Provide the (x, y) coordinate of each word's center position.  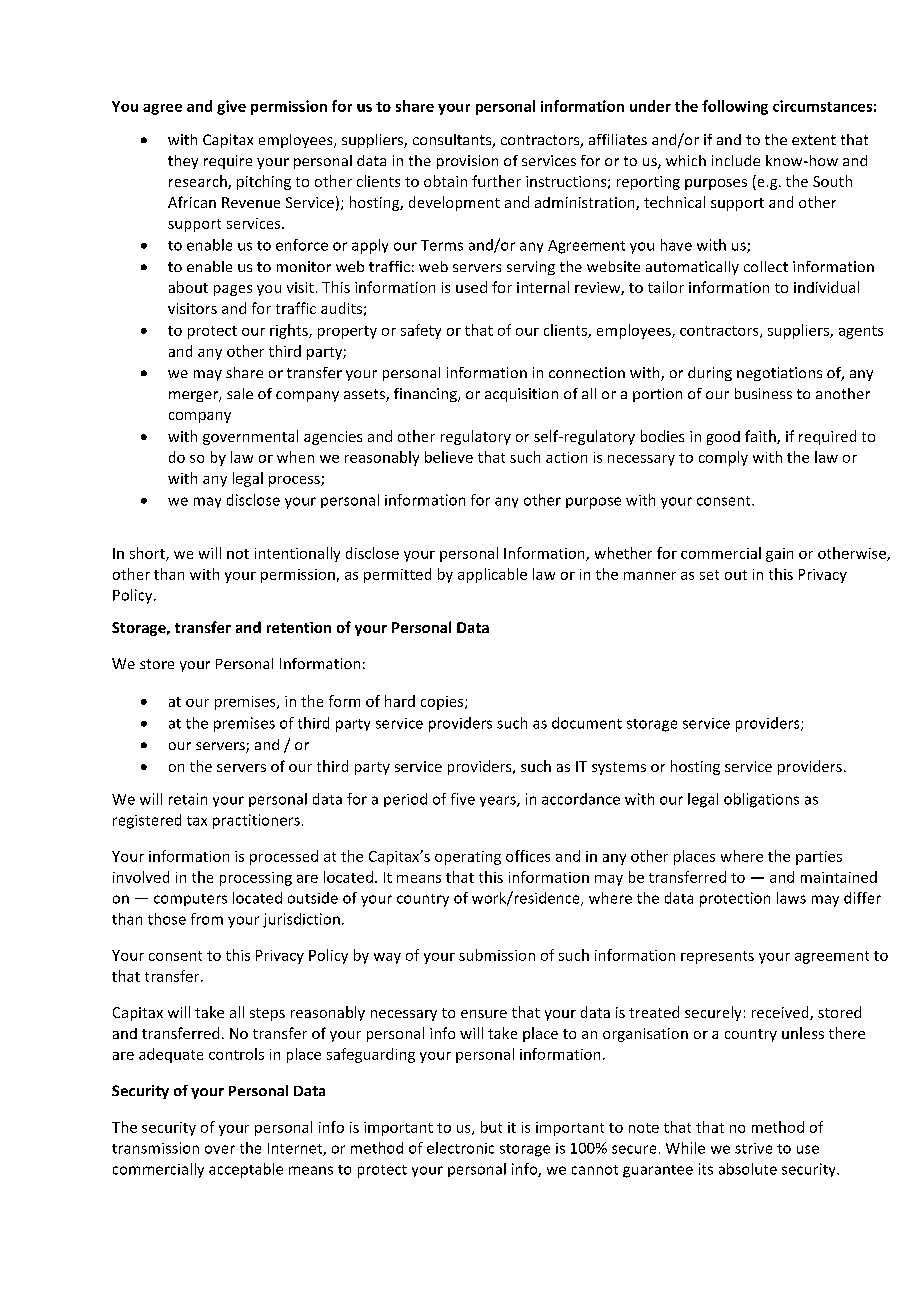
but (491, 1127)
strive (753, 1148)
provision (467, 162)
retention (299, 627)
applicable (492, 575)
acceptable (246, 1170)
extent (814, 140)
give (231, 107)
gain (779, 555)
